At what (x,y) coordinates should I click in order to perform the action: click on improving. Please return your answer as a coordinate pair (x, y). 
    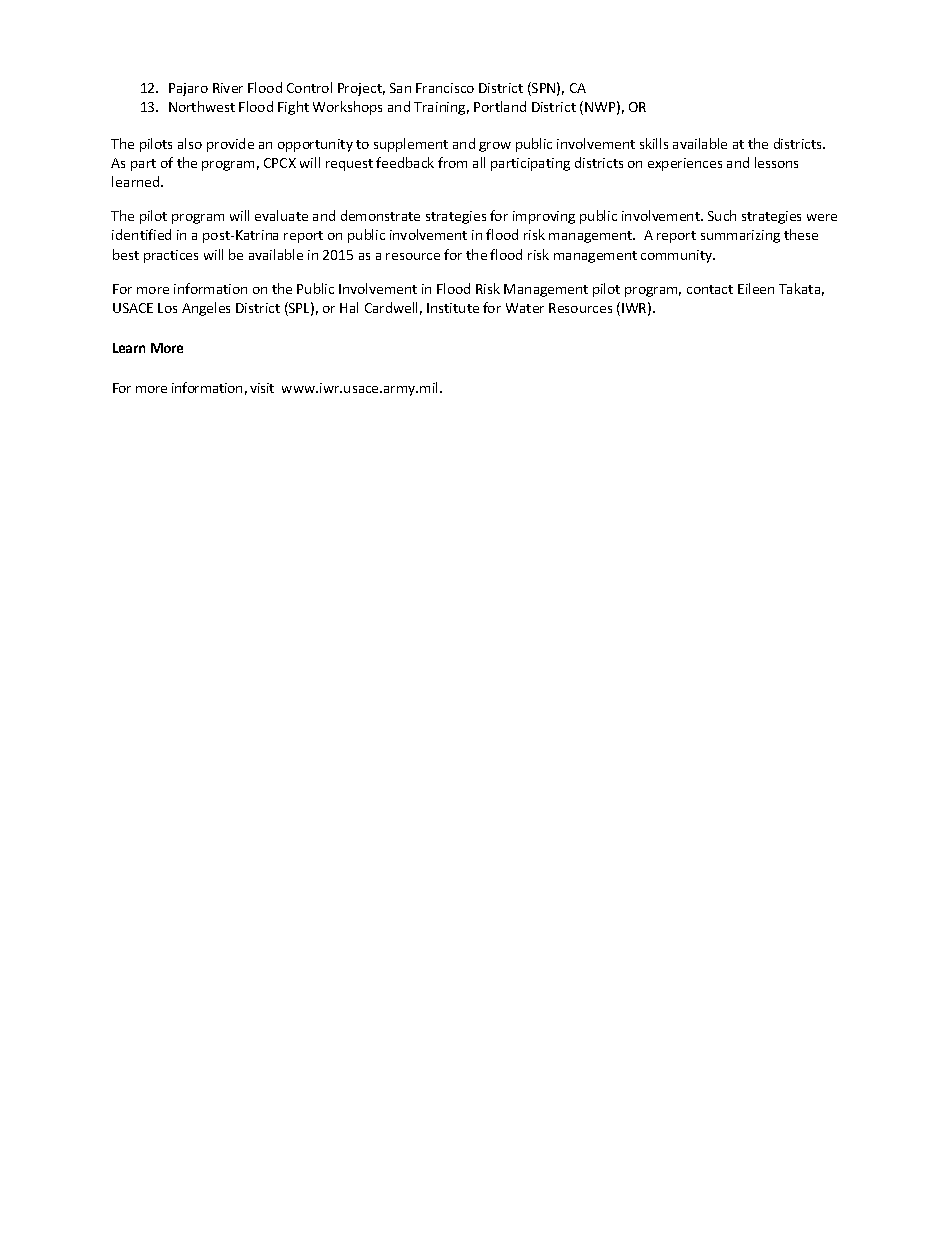
    Looking at the image, I should click on (544, 217).
